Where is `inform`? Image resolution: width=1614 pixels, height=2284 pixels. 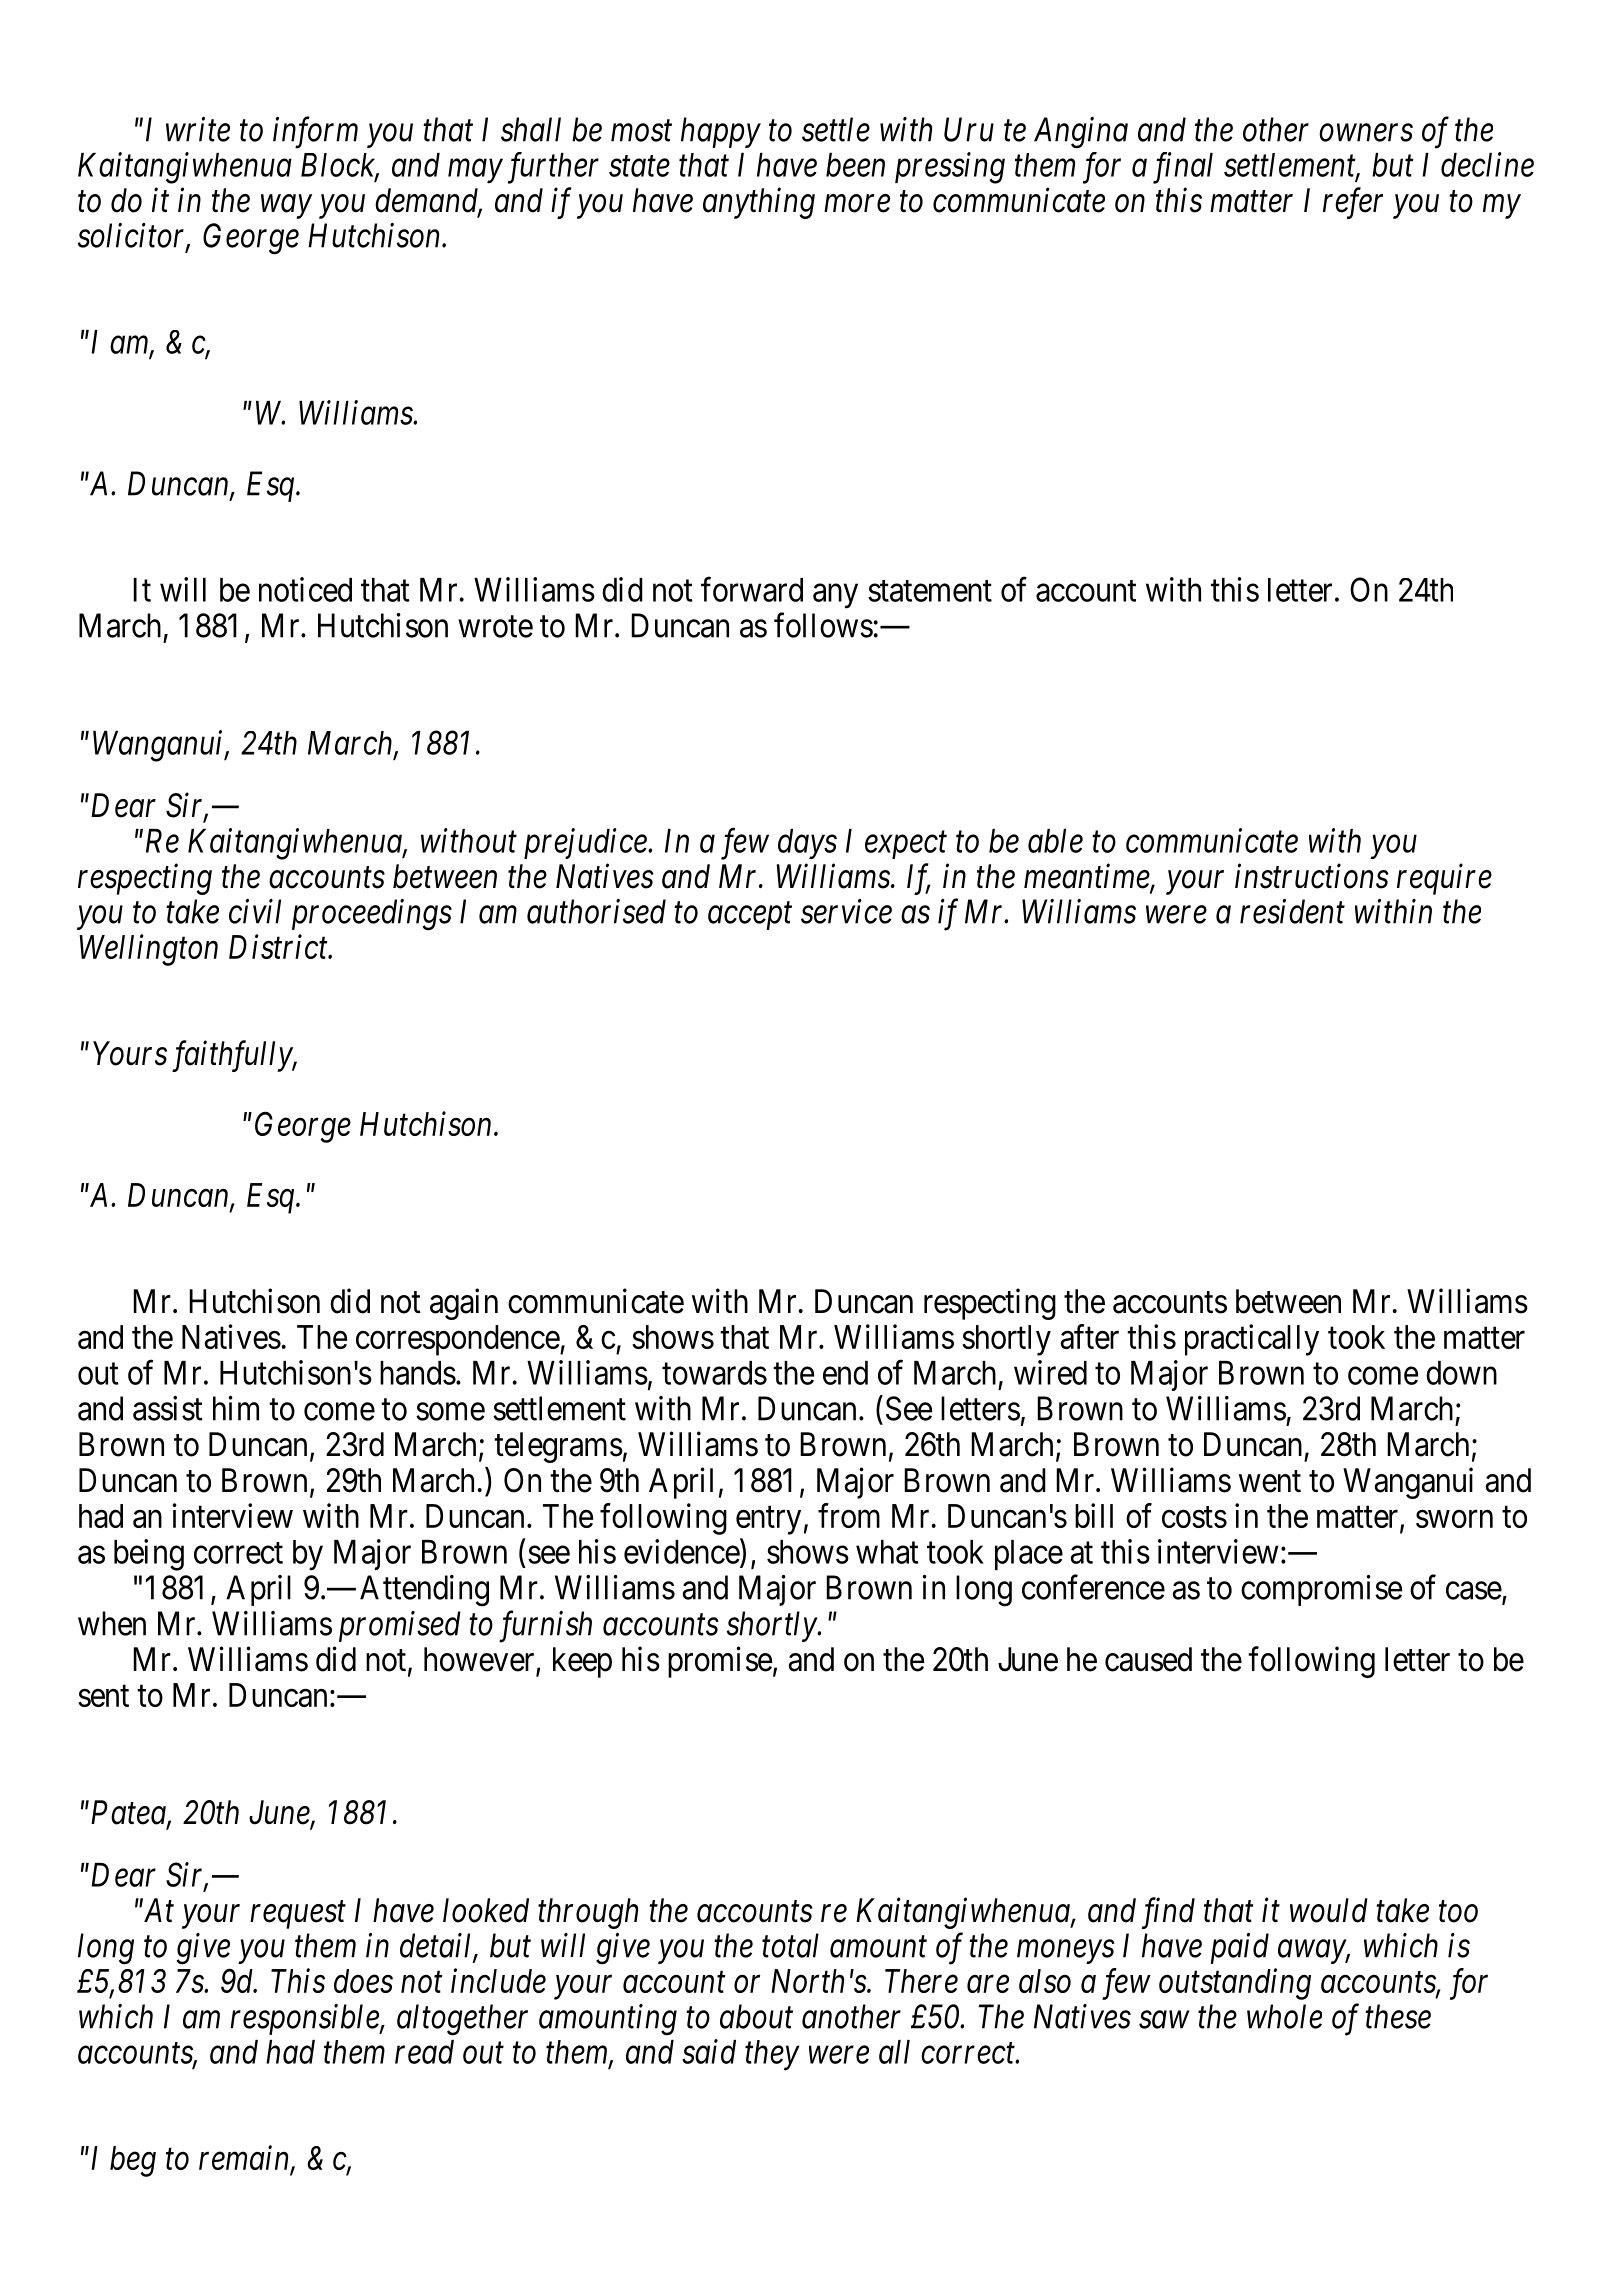 inform is located at coordinates (315, 133).
